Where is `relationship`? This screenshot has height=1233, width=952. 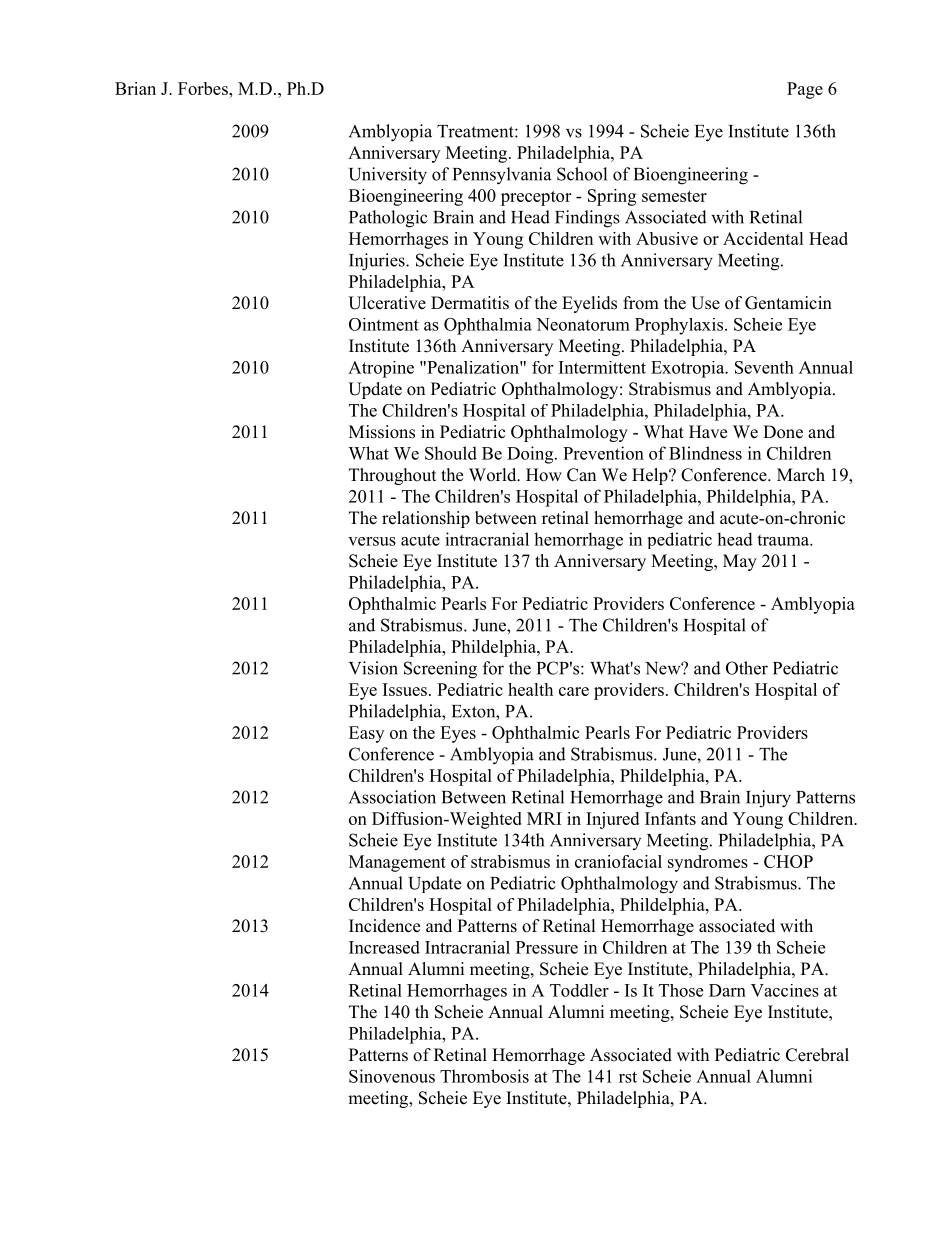 relationship is located at coordinates (426, 519).
